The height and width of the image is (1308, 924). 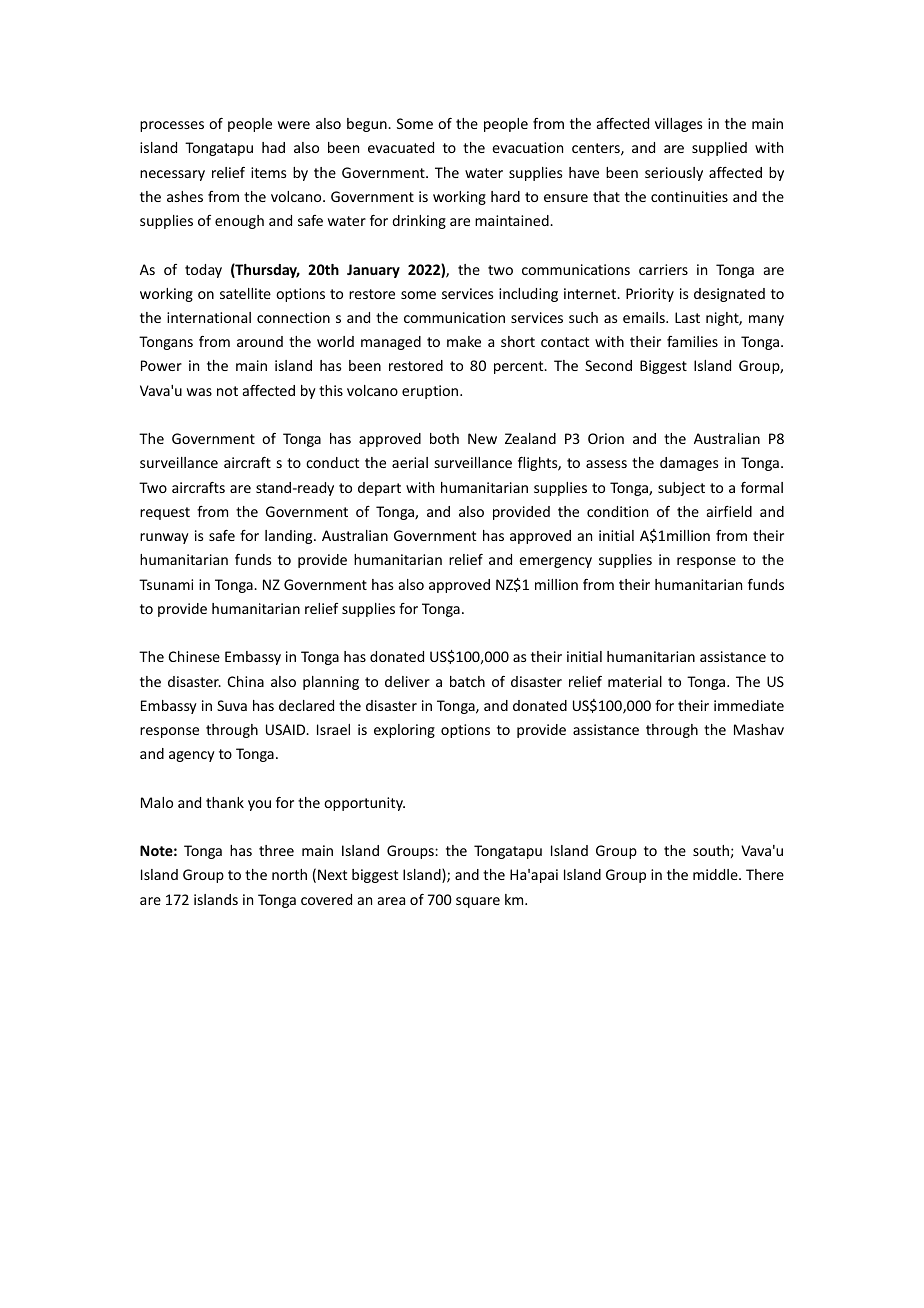 What do you see at coordinates (379, 489) in the image?
I see `depart` at bounding box center [379, 489].
